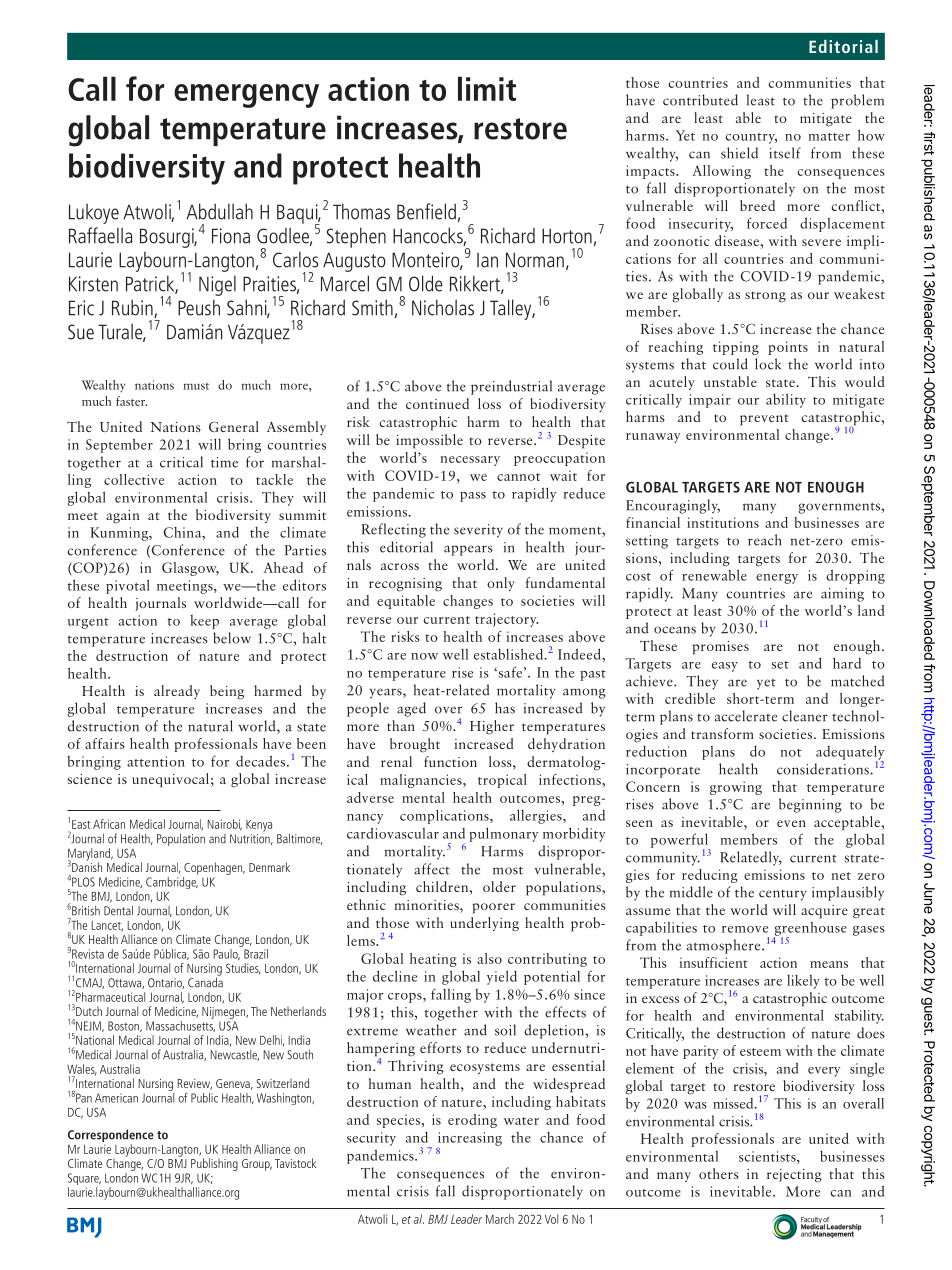  Describe the element at coordinates (487, 88) in the screenshot. I see `limit` at that location.
